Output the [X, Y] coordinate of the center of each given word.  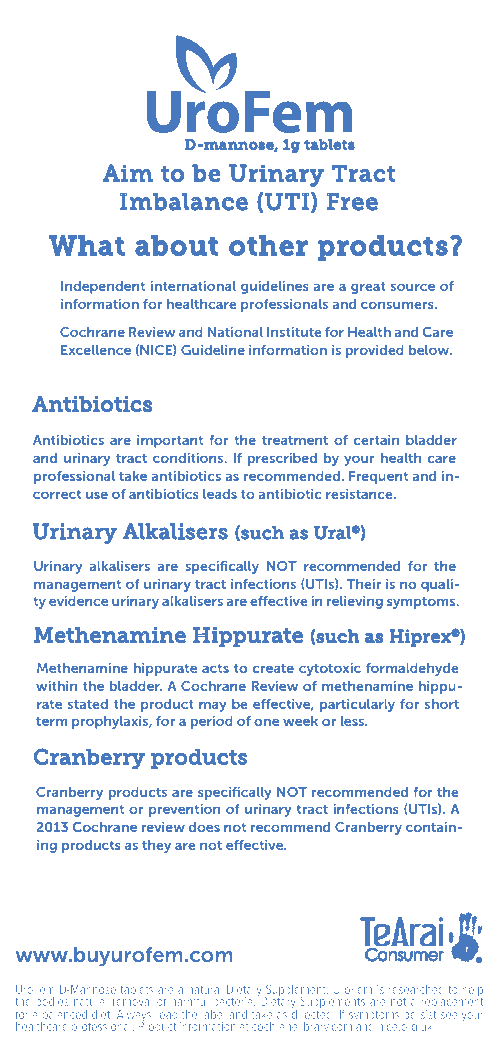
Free [352, 202]
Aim [127, 173]
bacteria [234, 1001]
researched [416, 989]
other [268, 245]
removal [132, 1001]
